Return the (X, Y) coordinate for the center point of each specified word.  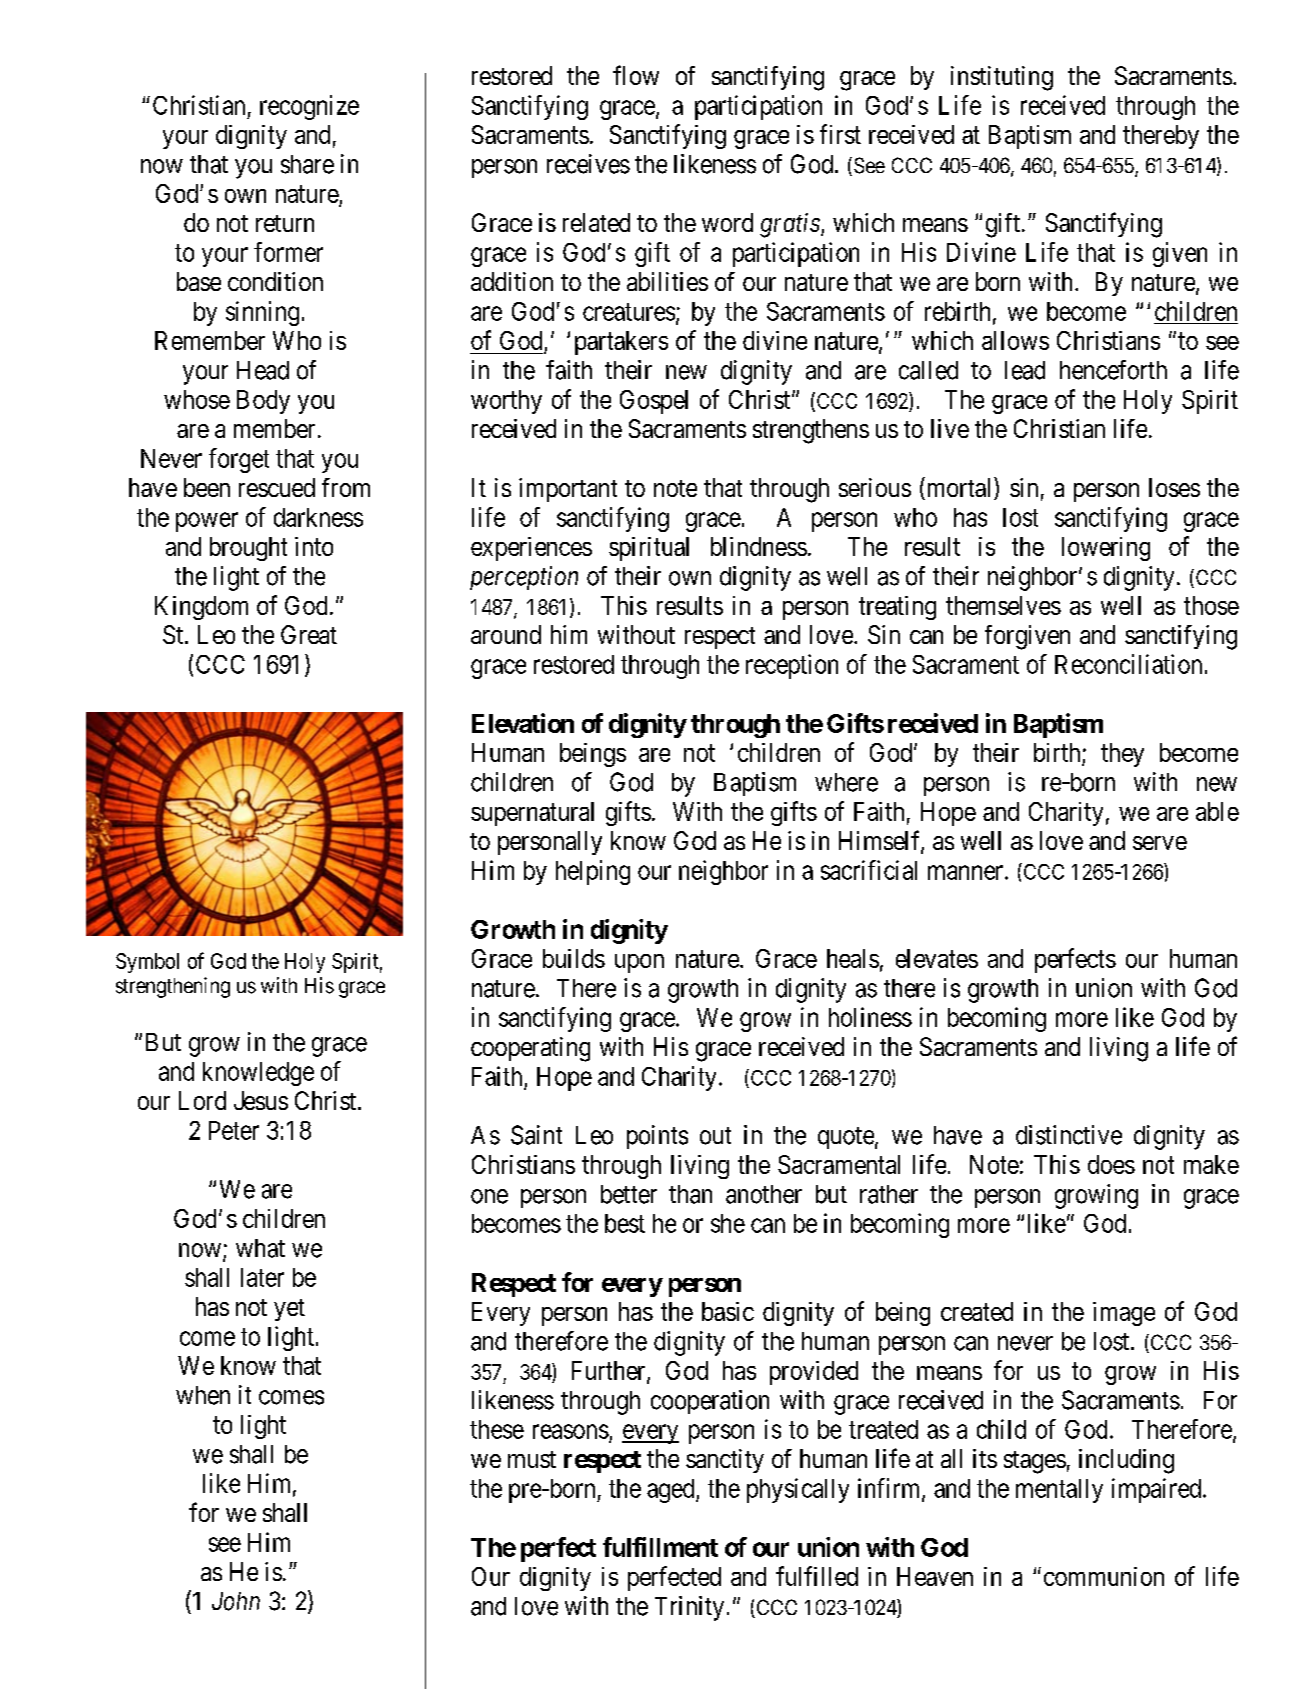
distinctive (1069, 1135)
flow (636, 75)
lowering (1106, 549)
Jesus (261, 1100)
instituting (1002, 78)
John (236, 1601)
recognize (309, 107)
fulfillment (660, 1547)
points (657, 1137)
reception (792, 666)
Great (309, 634)
